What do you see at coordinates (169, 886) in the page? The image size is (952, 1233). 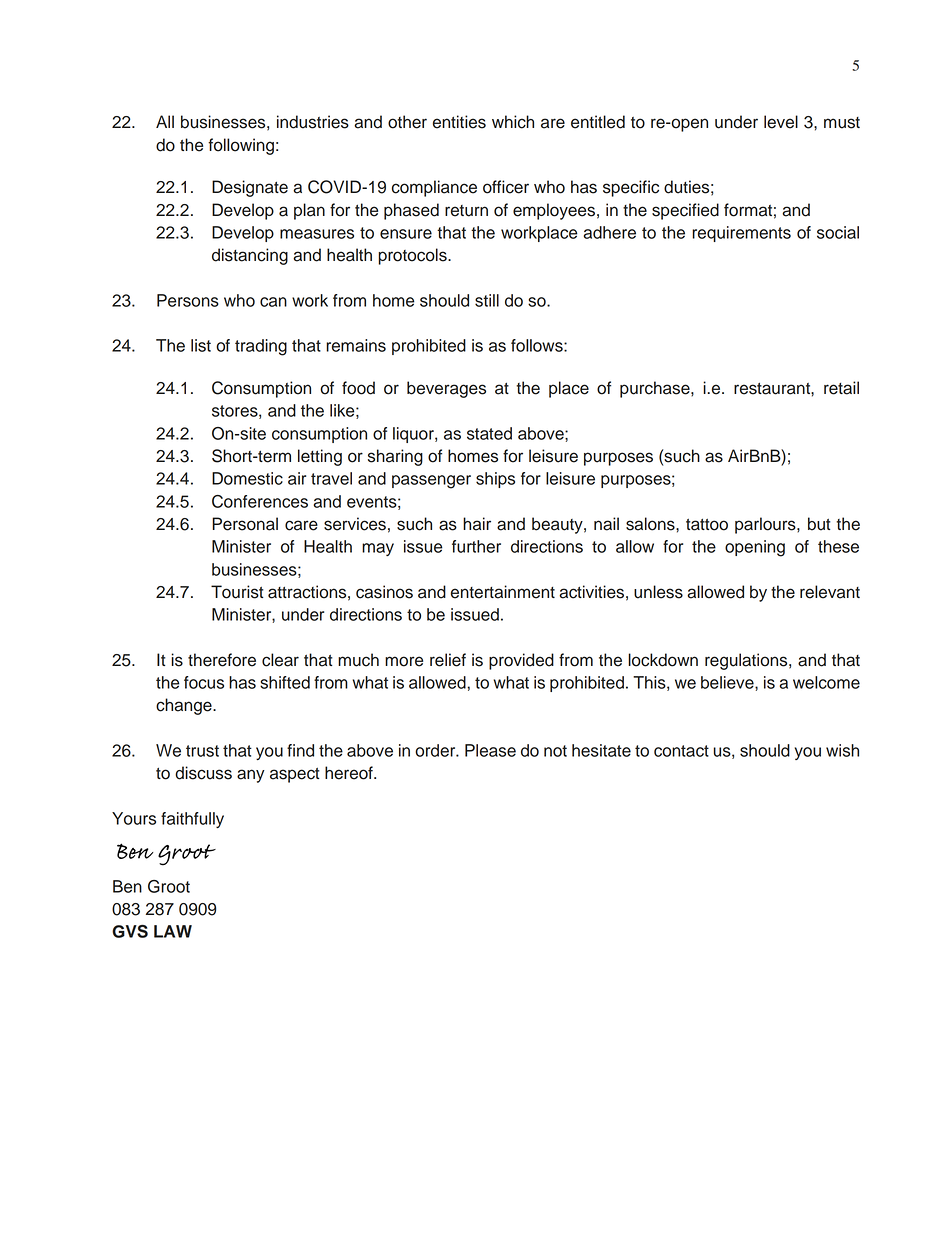 I see `Groot` at bounding box center [169, 886].
